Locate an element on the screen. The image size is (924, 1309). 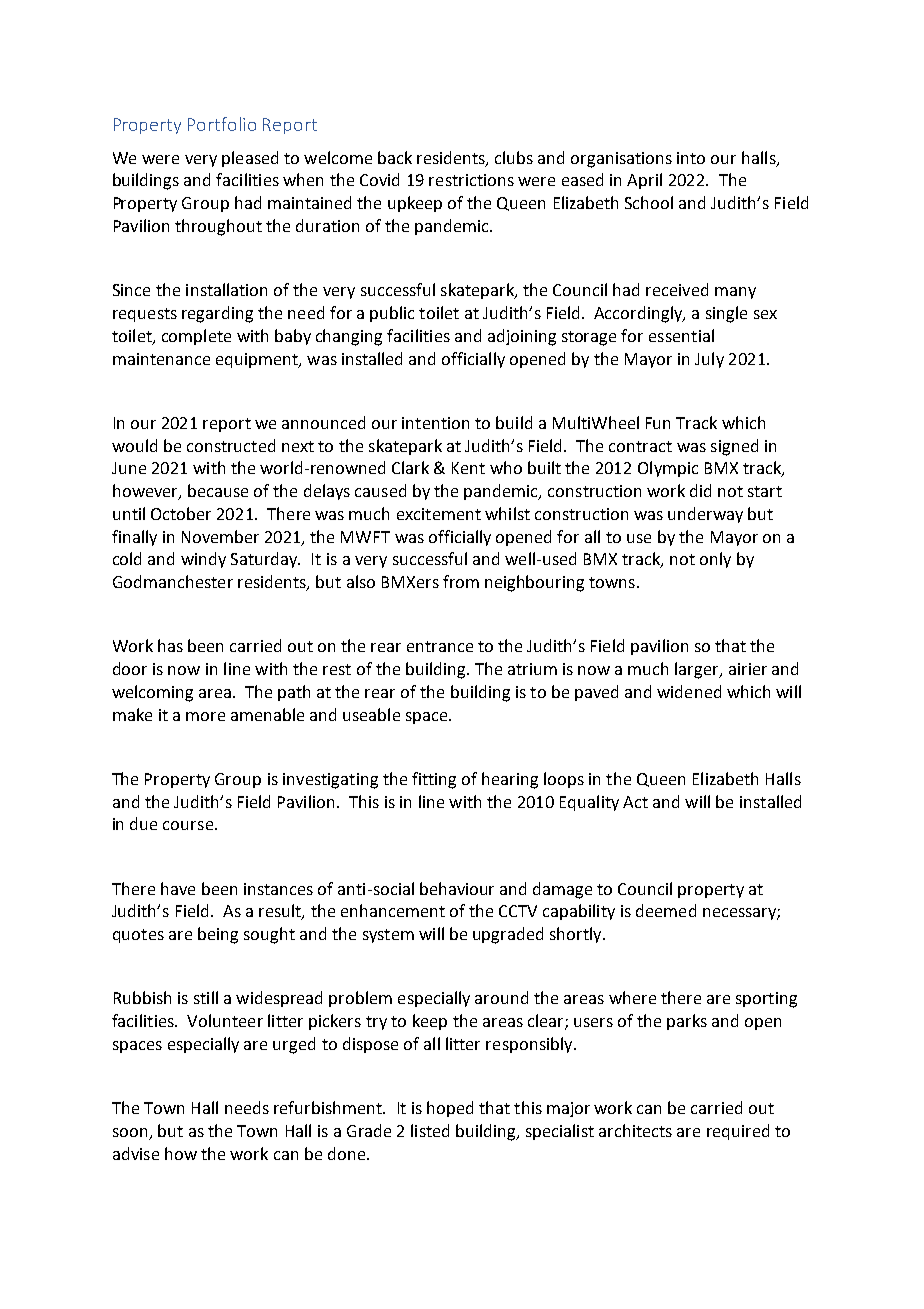
required is located at coordinates (738, 1132).
